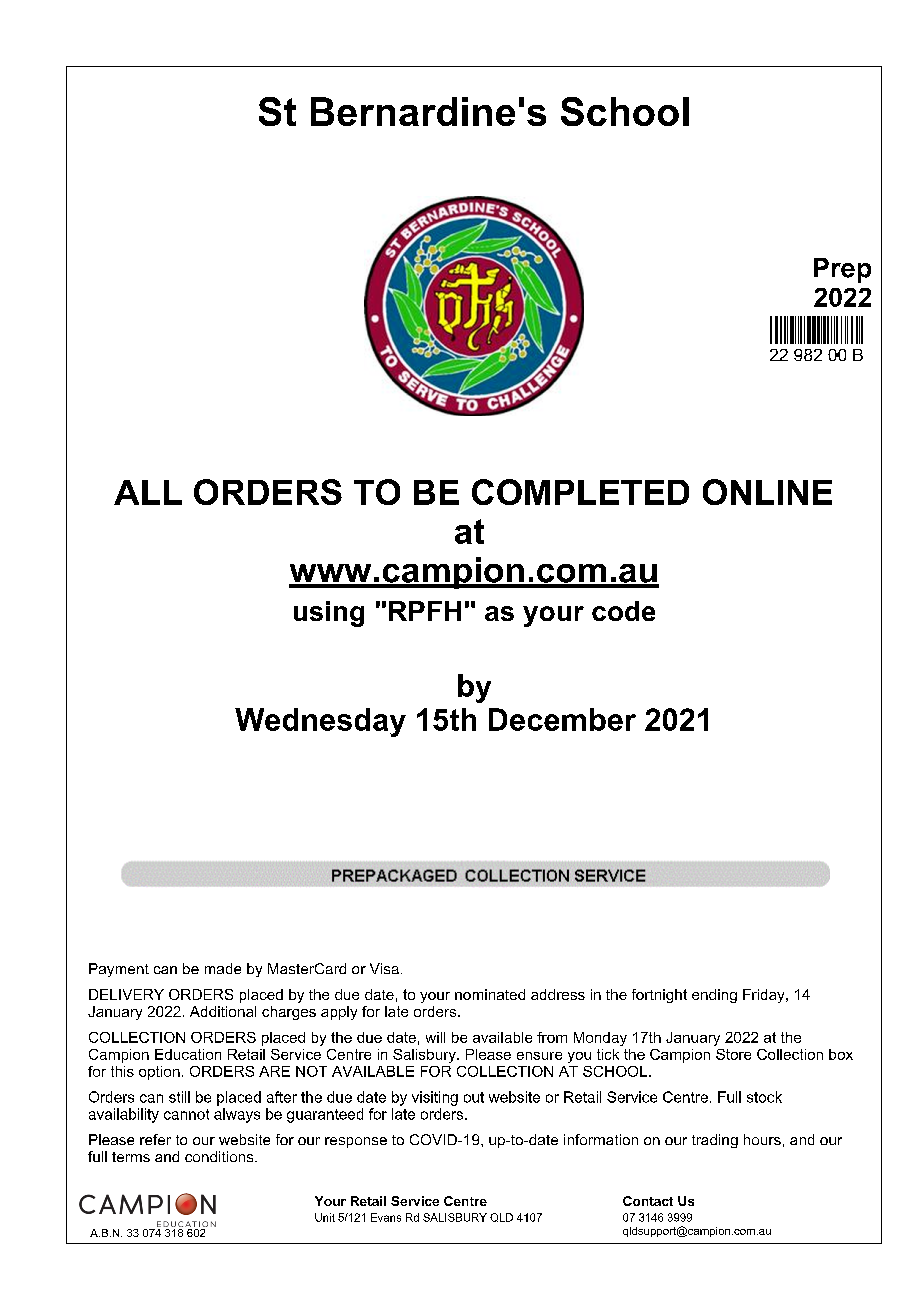 The width and height of the page is (924, 1308). I want to click on COMPLETED, so click(580, 492).
